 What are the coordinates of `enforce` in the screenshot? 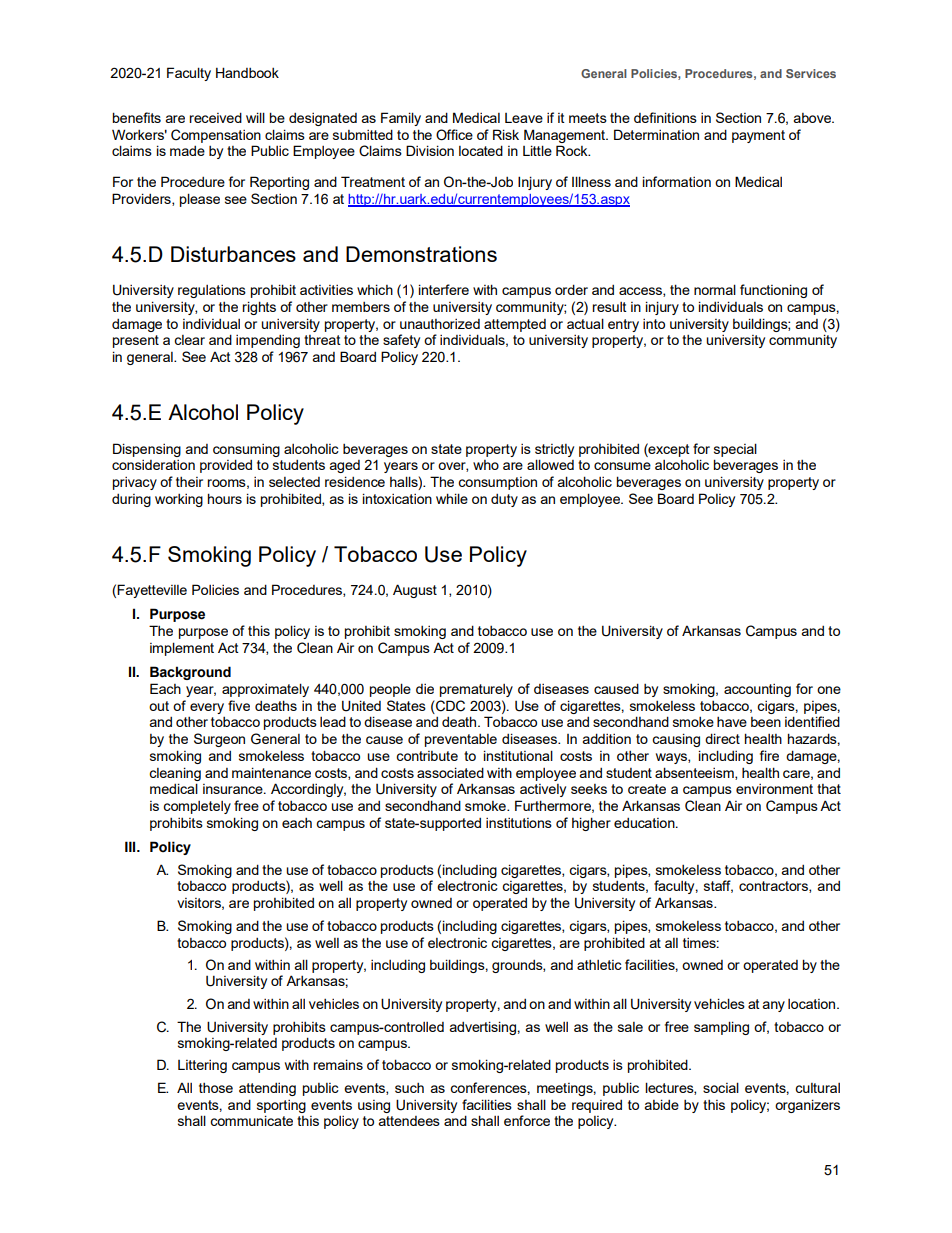 It's located at (527, 1120).
